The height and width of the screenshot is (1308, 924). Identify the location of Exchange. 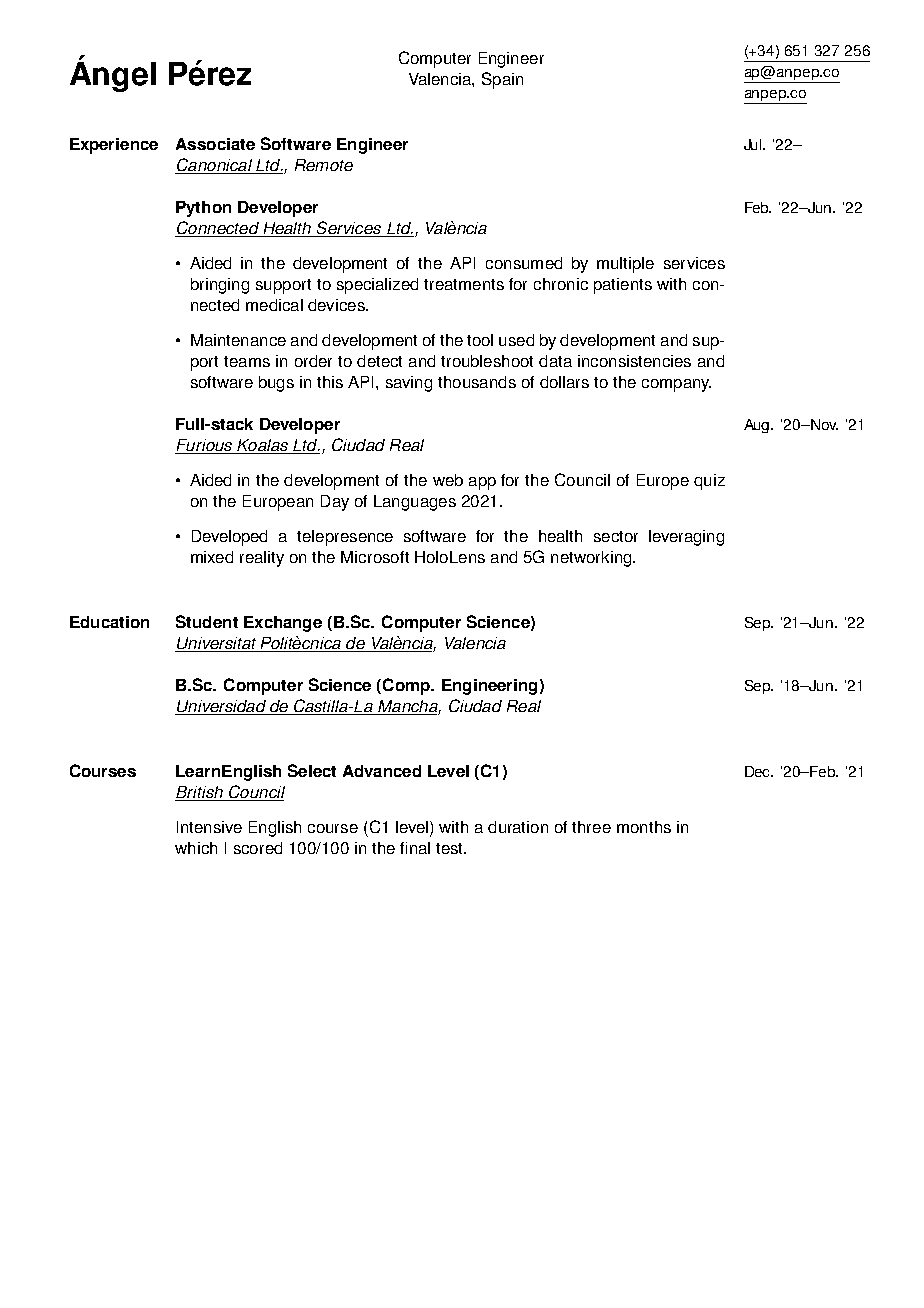
(283, 624).
